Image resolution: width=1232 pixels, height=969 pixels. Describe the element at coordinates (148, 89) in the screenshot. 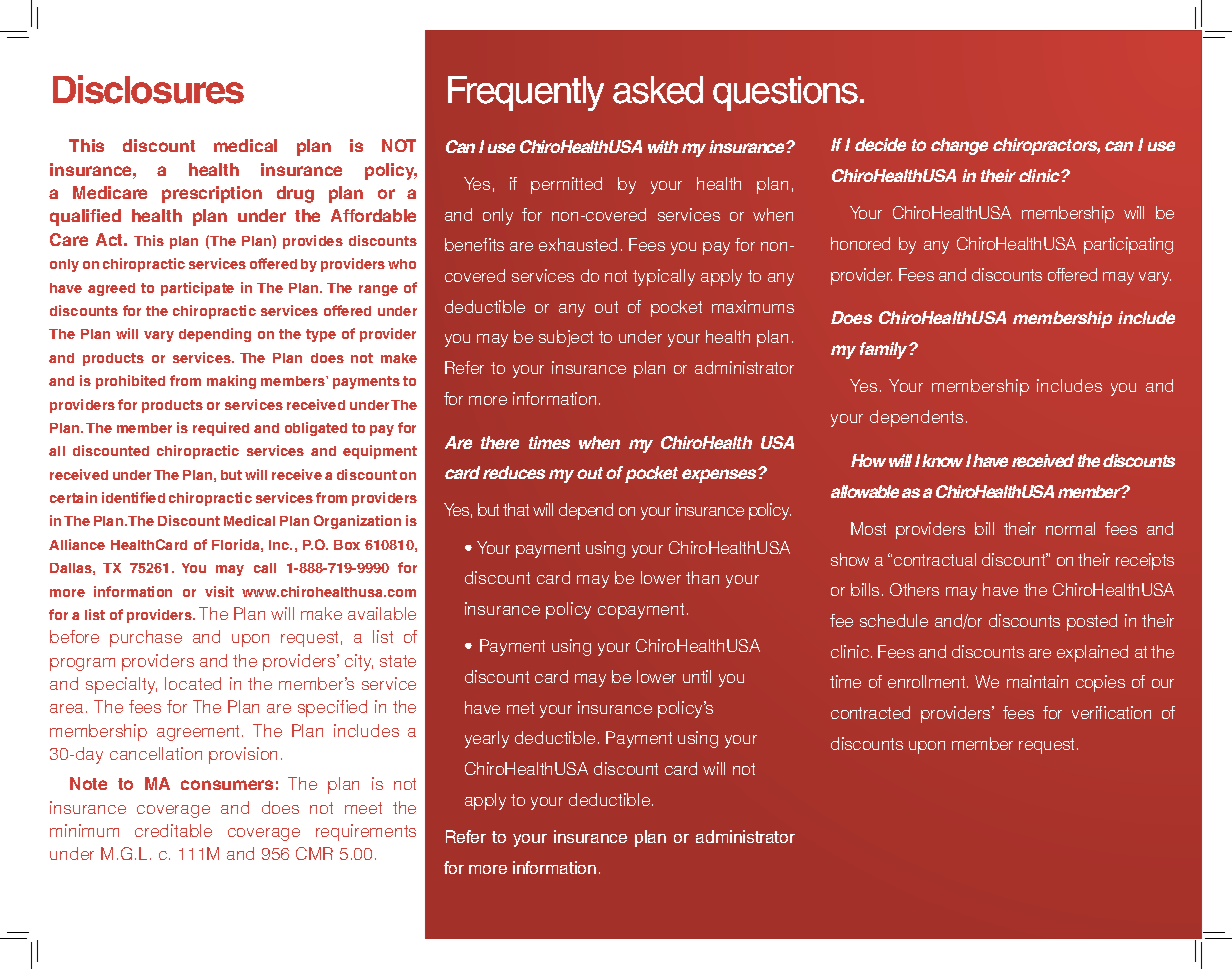

I see `Disclosures` at that location.
